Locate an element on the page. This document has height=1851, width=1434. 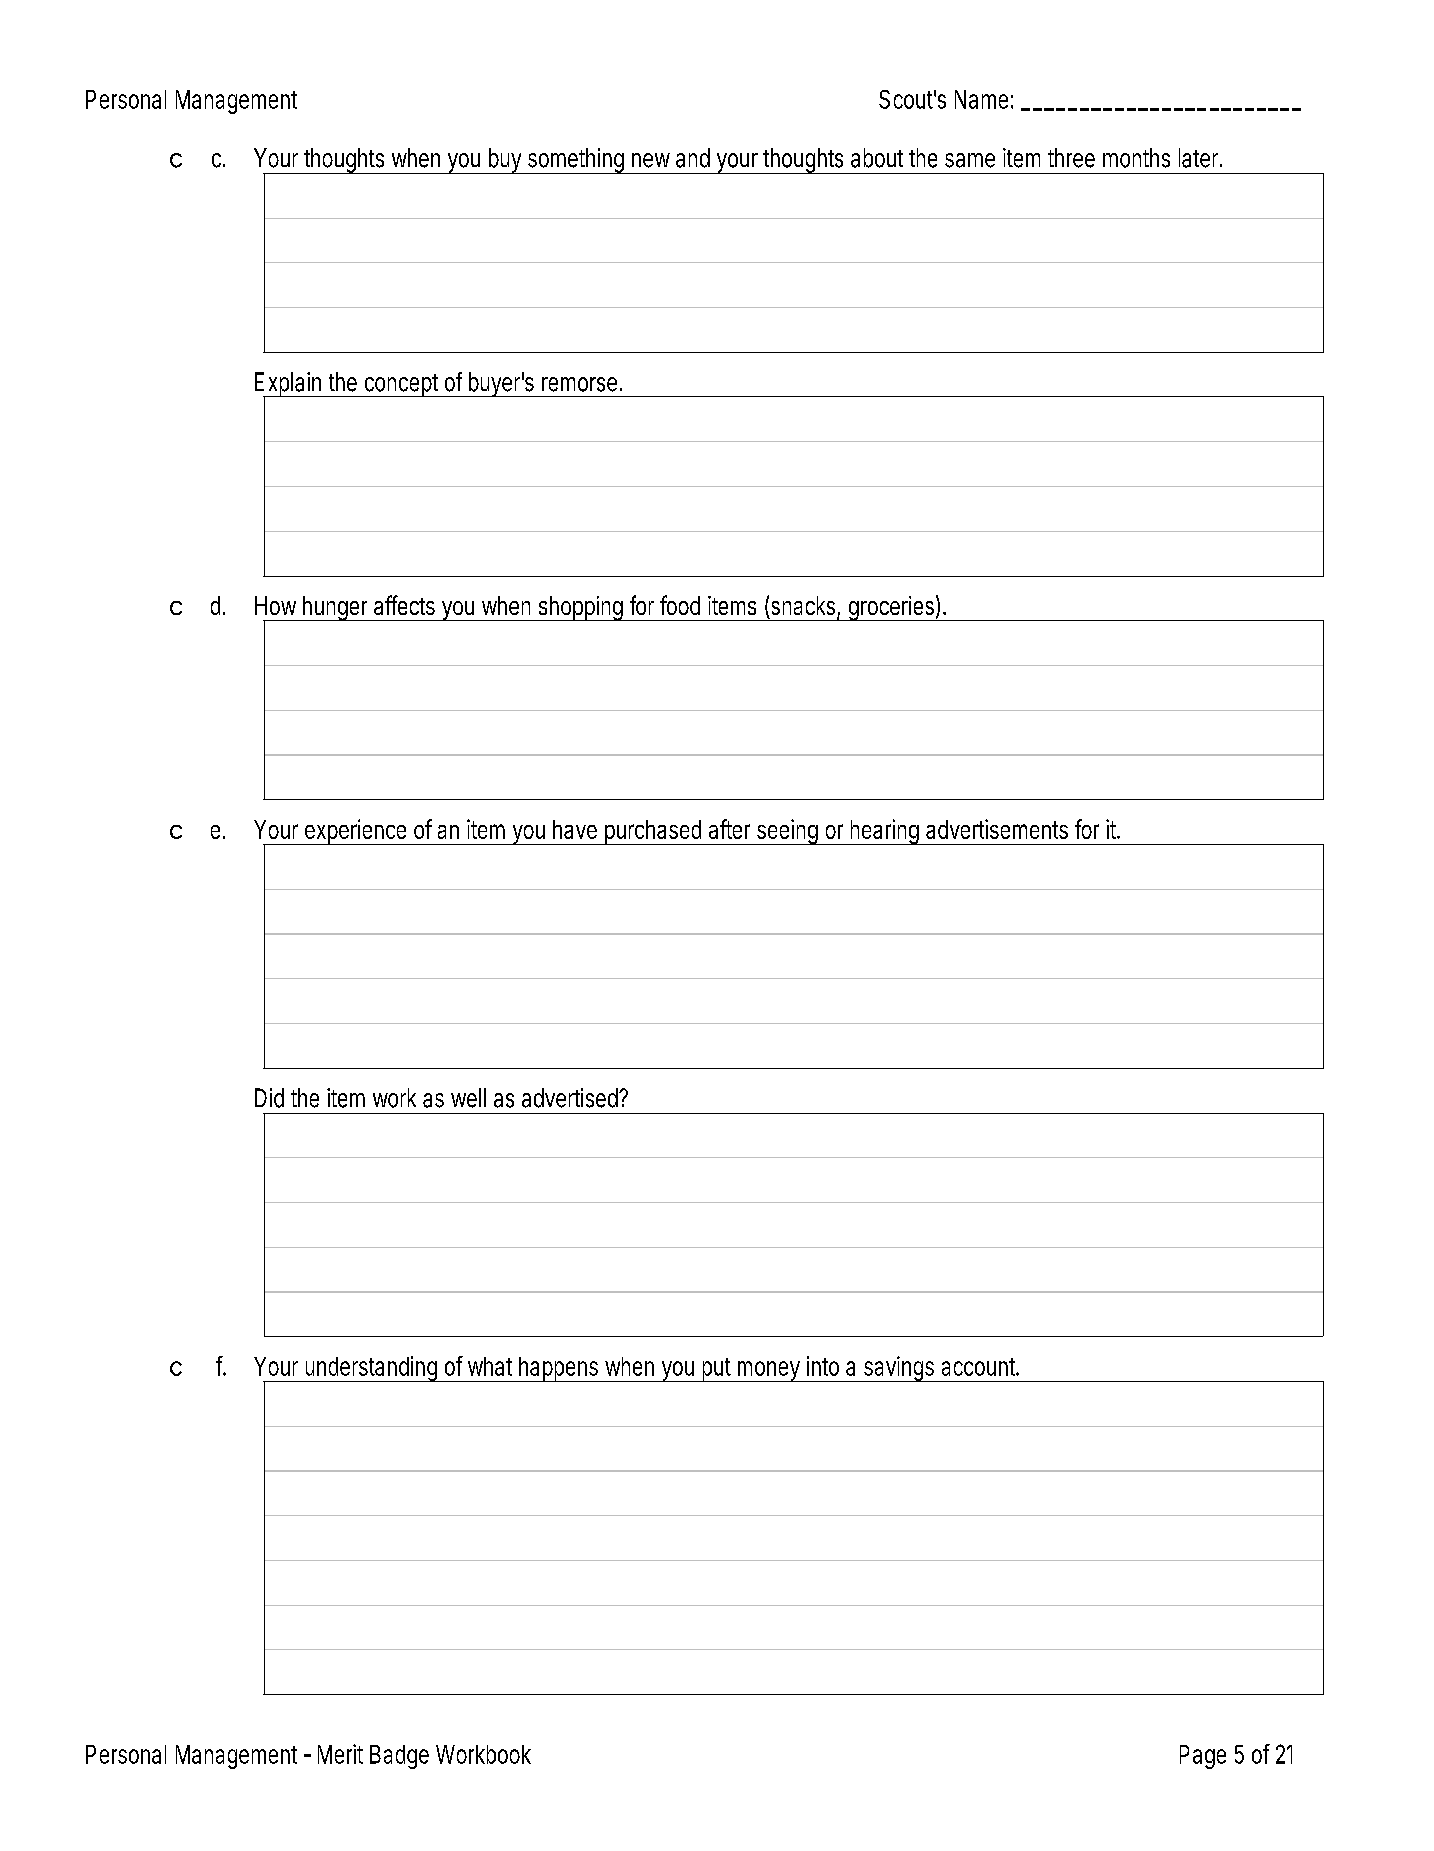
money is located at coordinates (768, 1371).
